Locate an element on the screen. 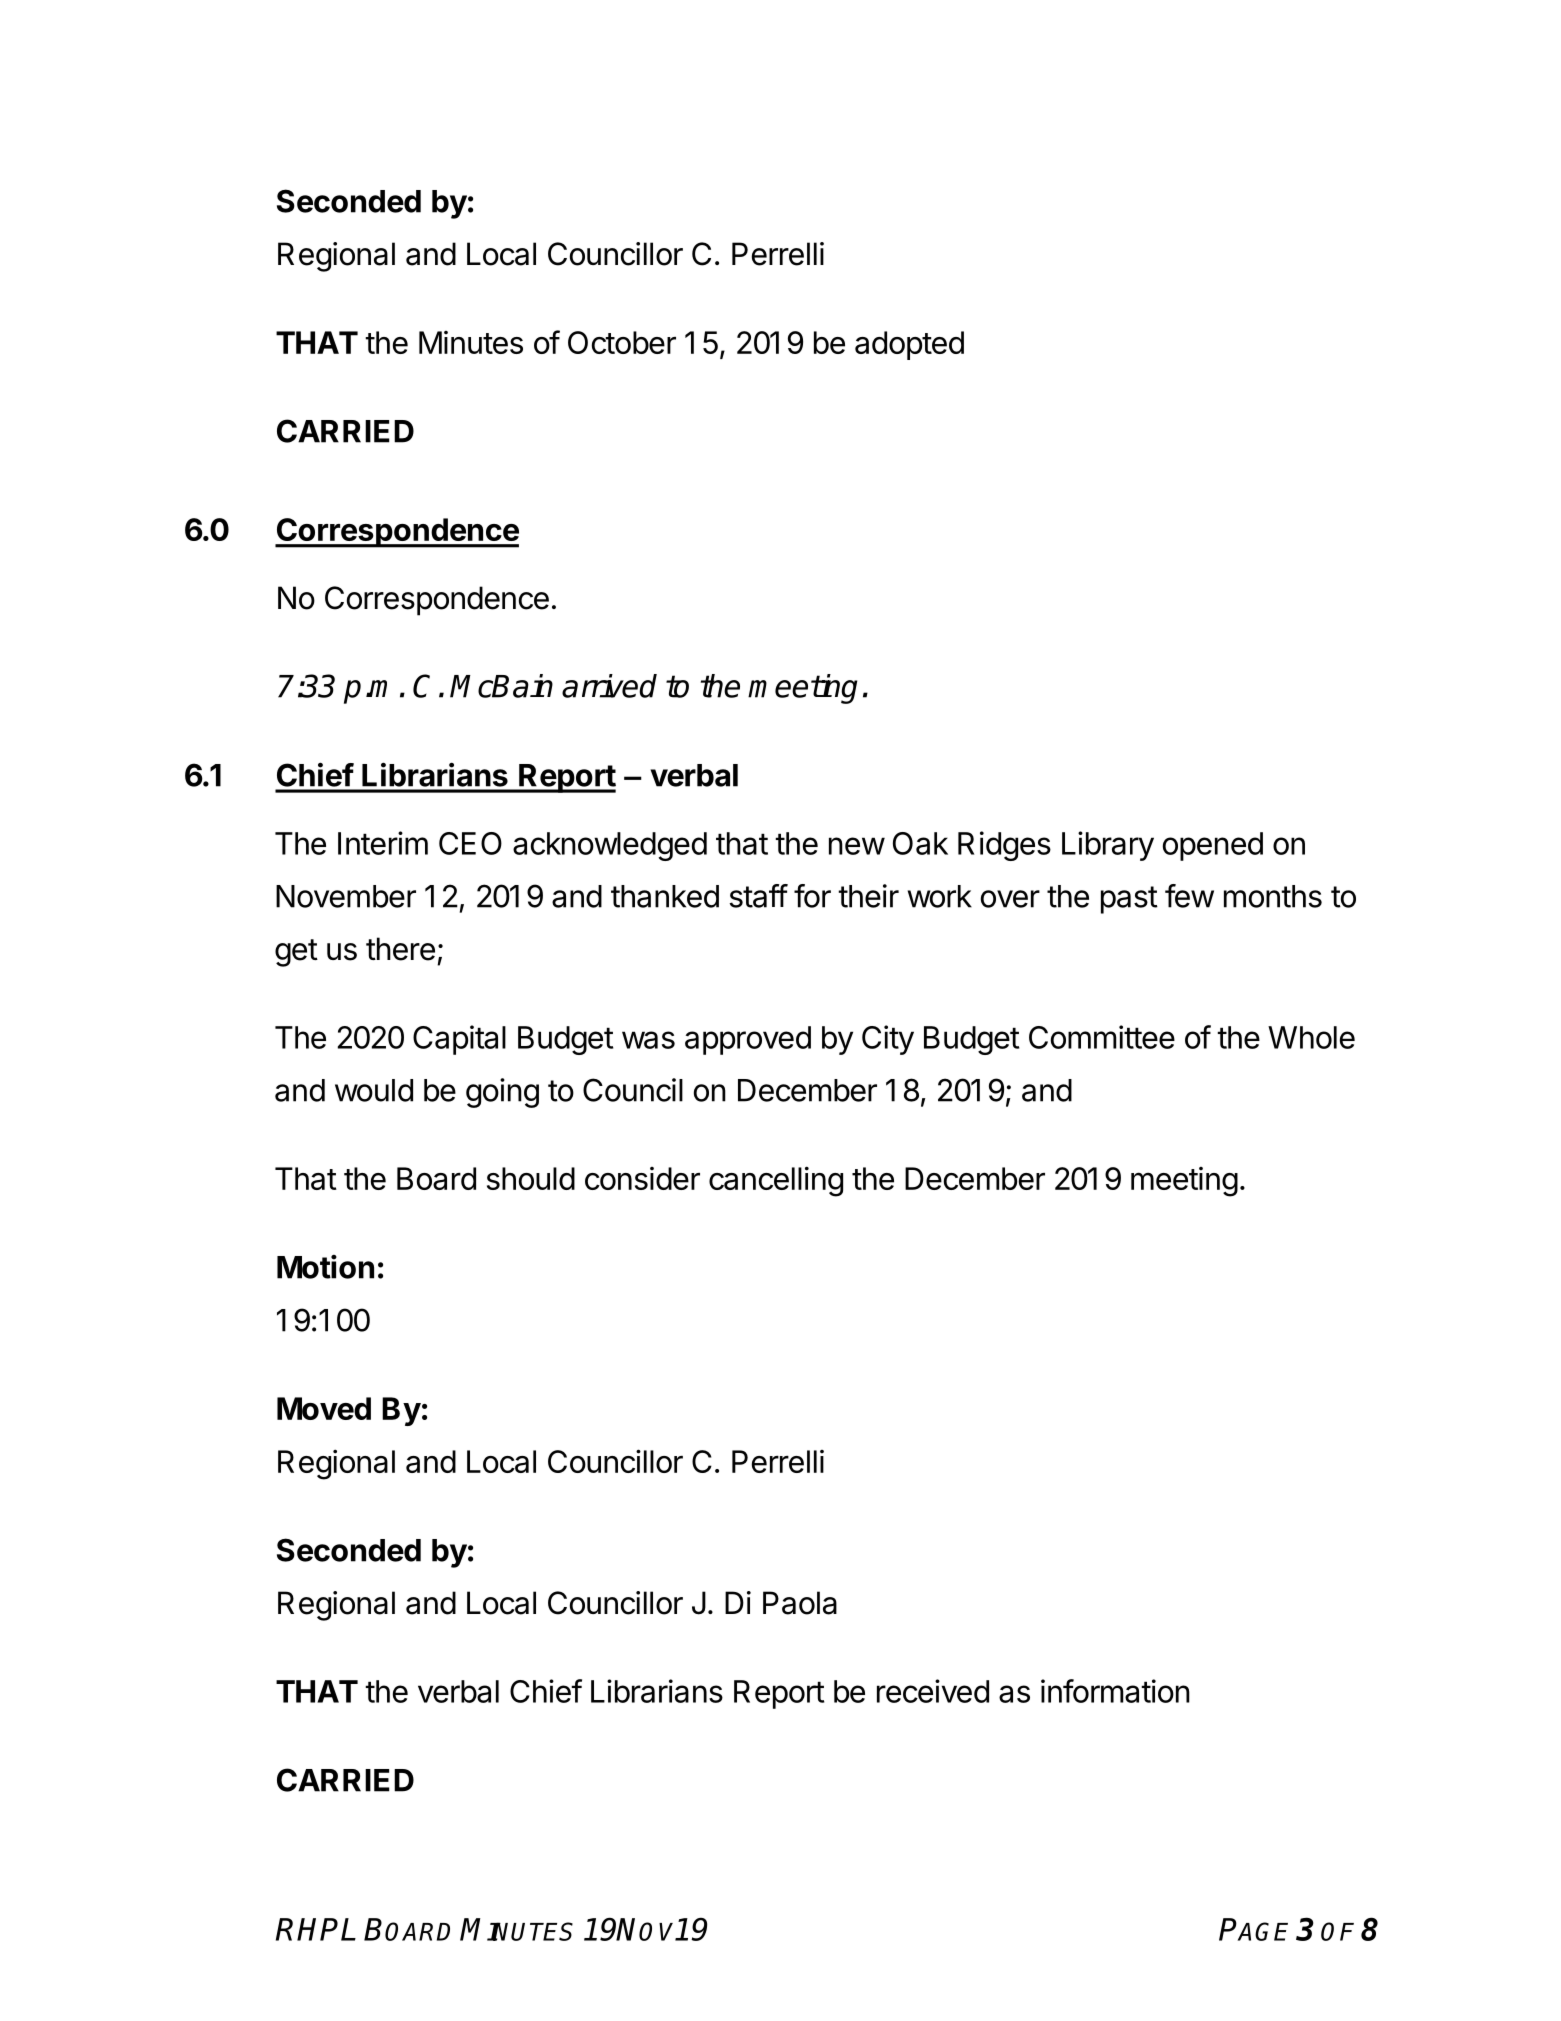 The width and height of the screenshot is (1561, 2021). Paola is located at coordinates (800, 1603).
